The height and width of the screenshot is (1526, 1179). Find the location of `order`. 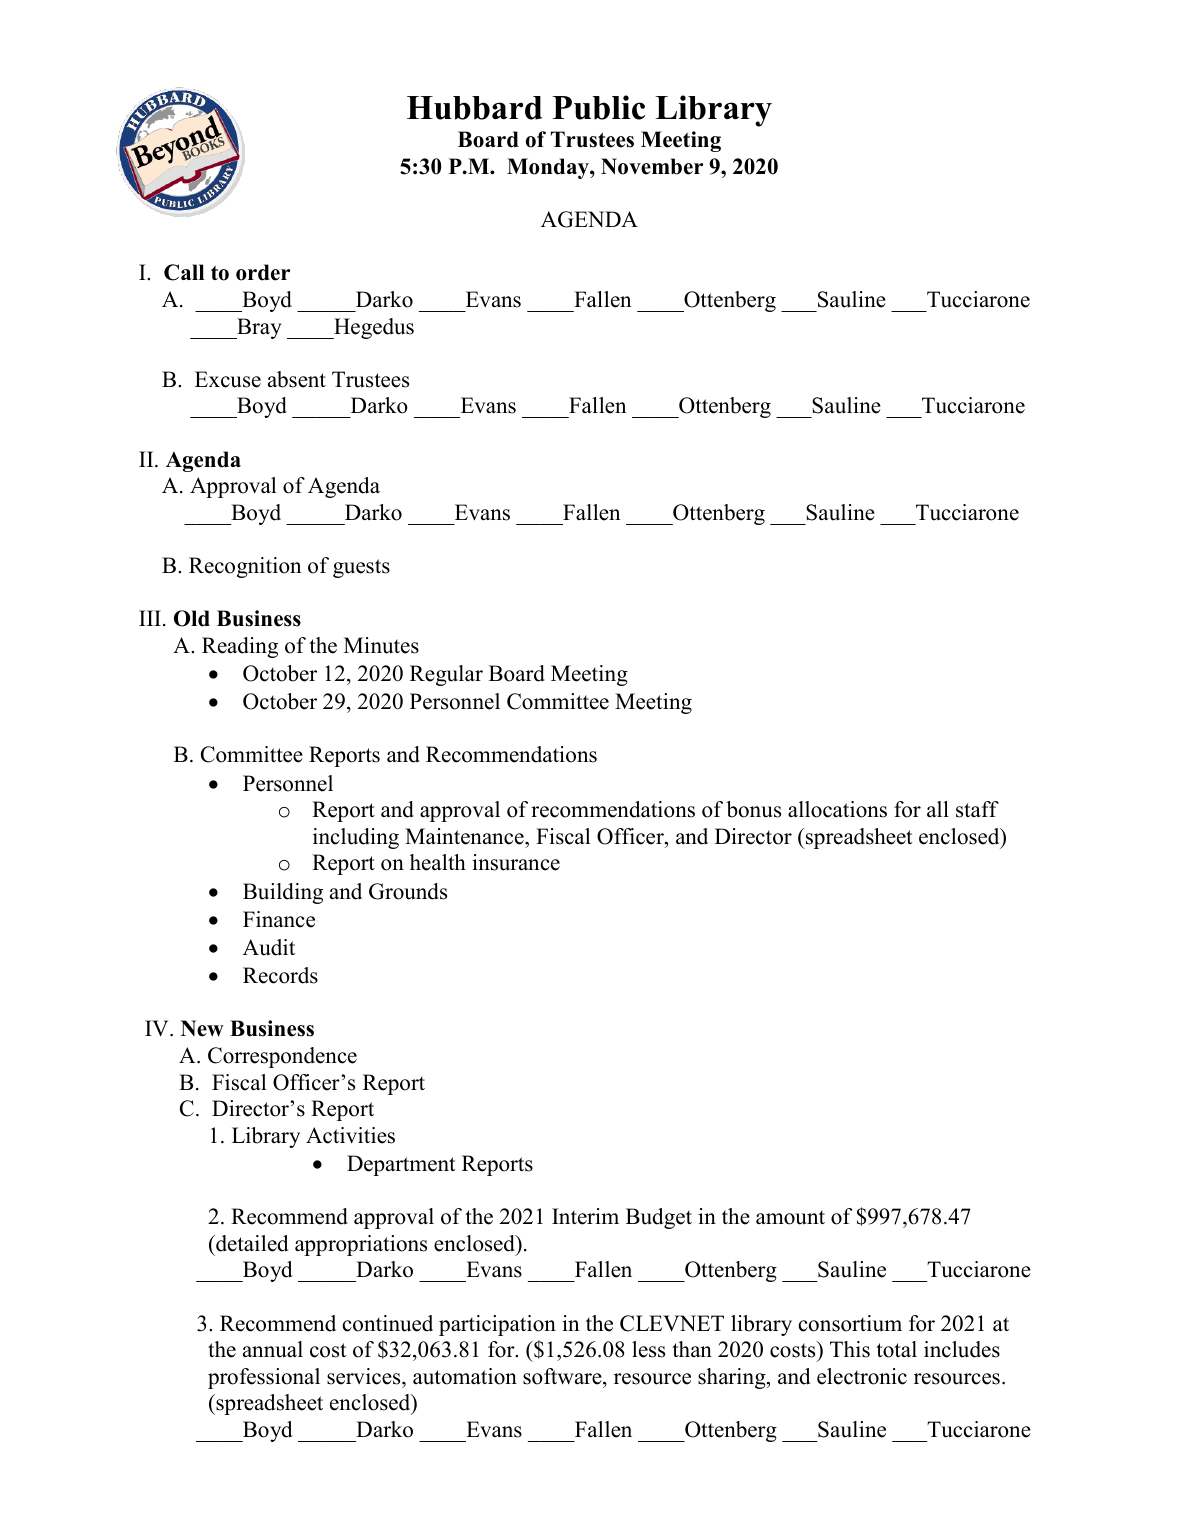

order is located at coordinates (263, 272).
